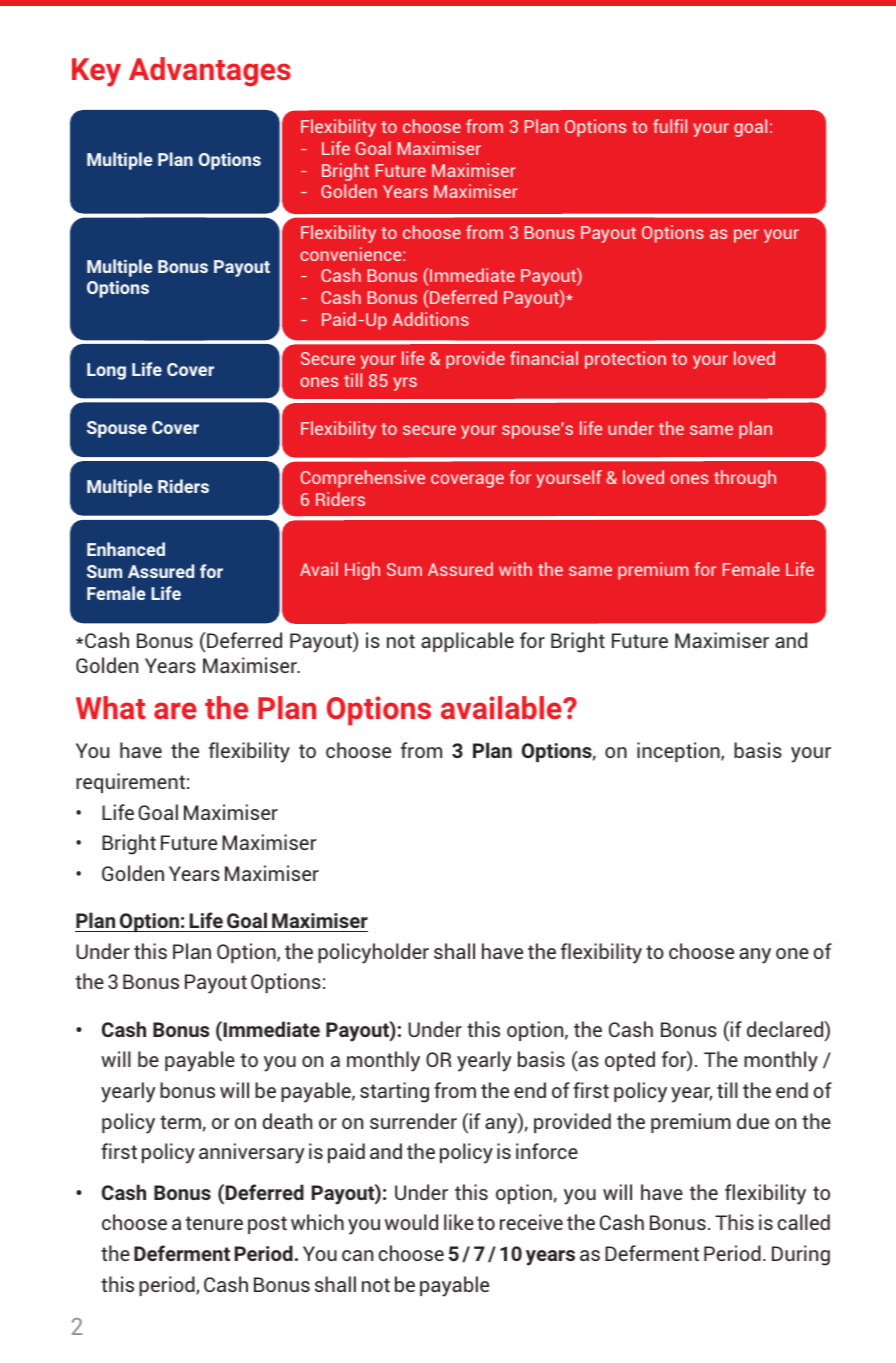  What do you see at coordinates (287, 1121) in the screenshot?
I see `death` at bounding box center [287, 1121].
